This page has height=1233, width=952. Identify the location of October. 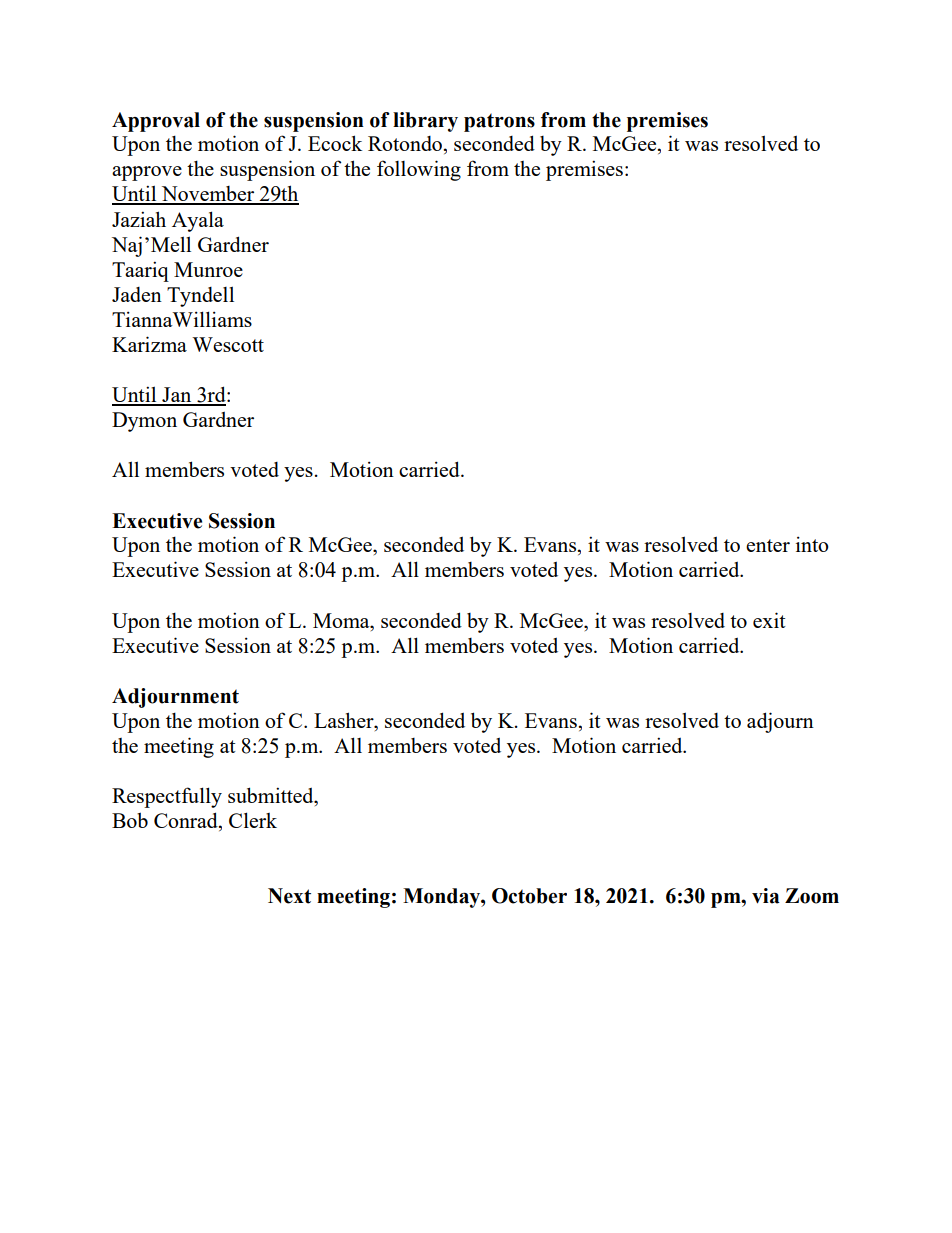
(529, 896).
